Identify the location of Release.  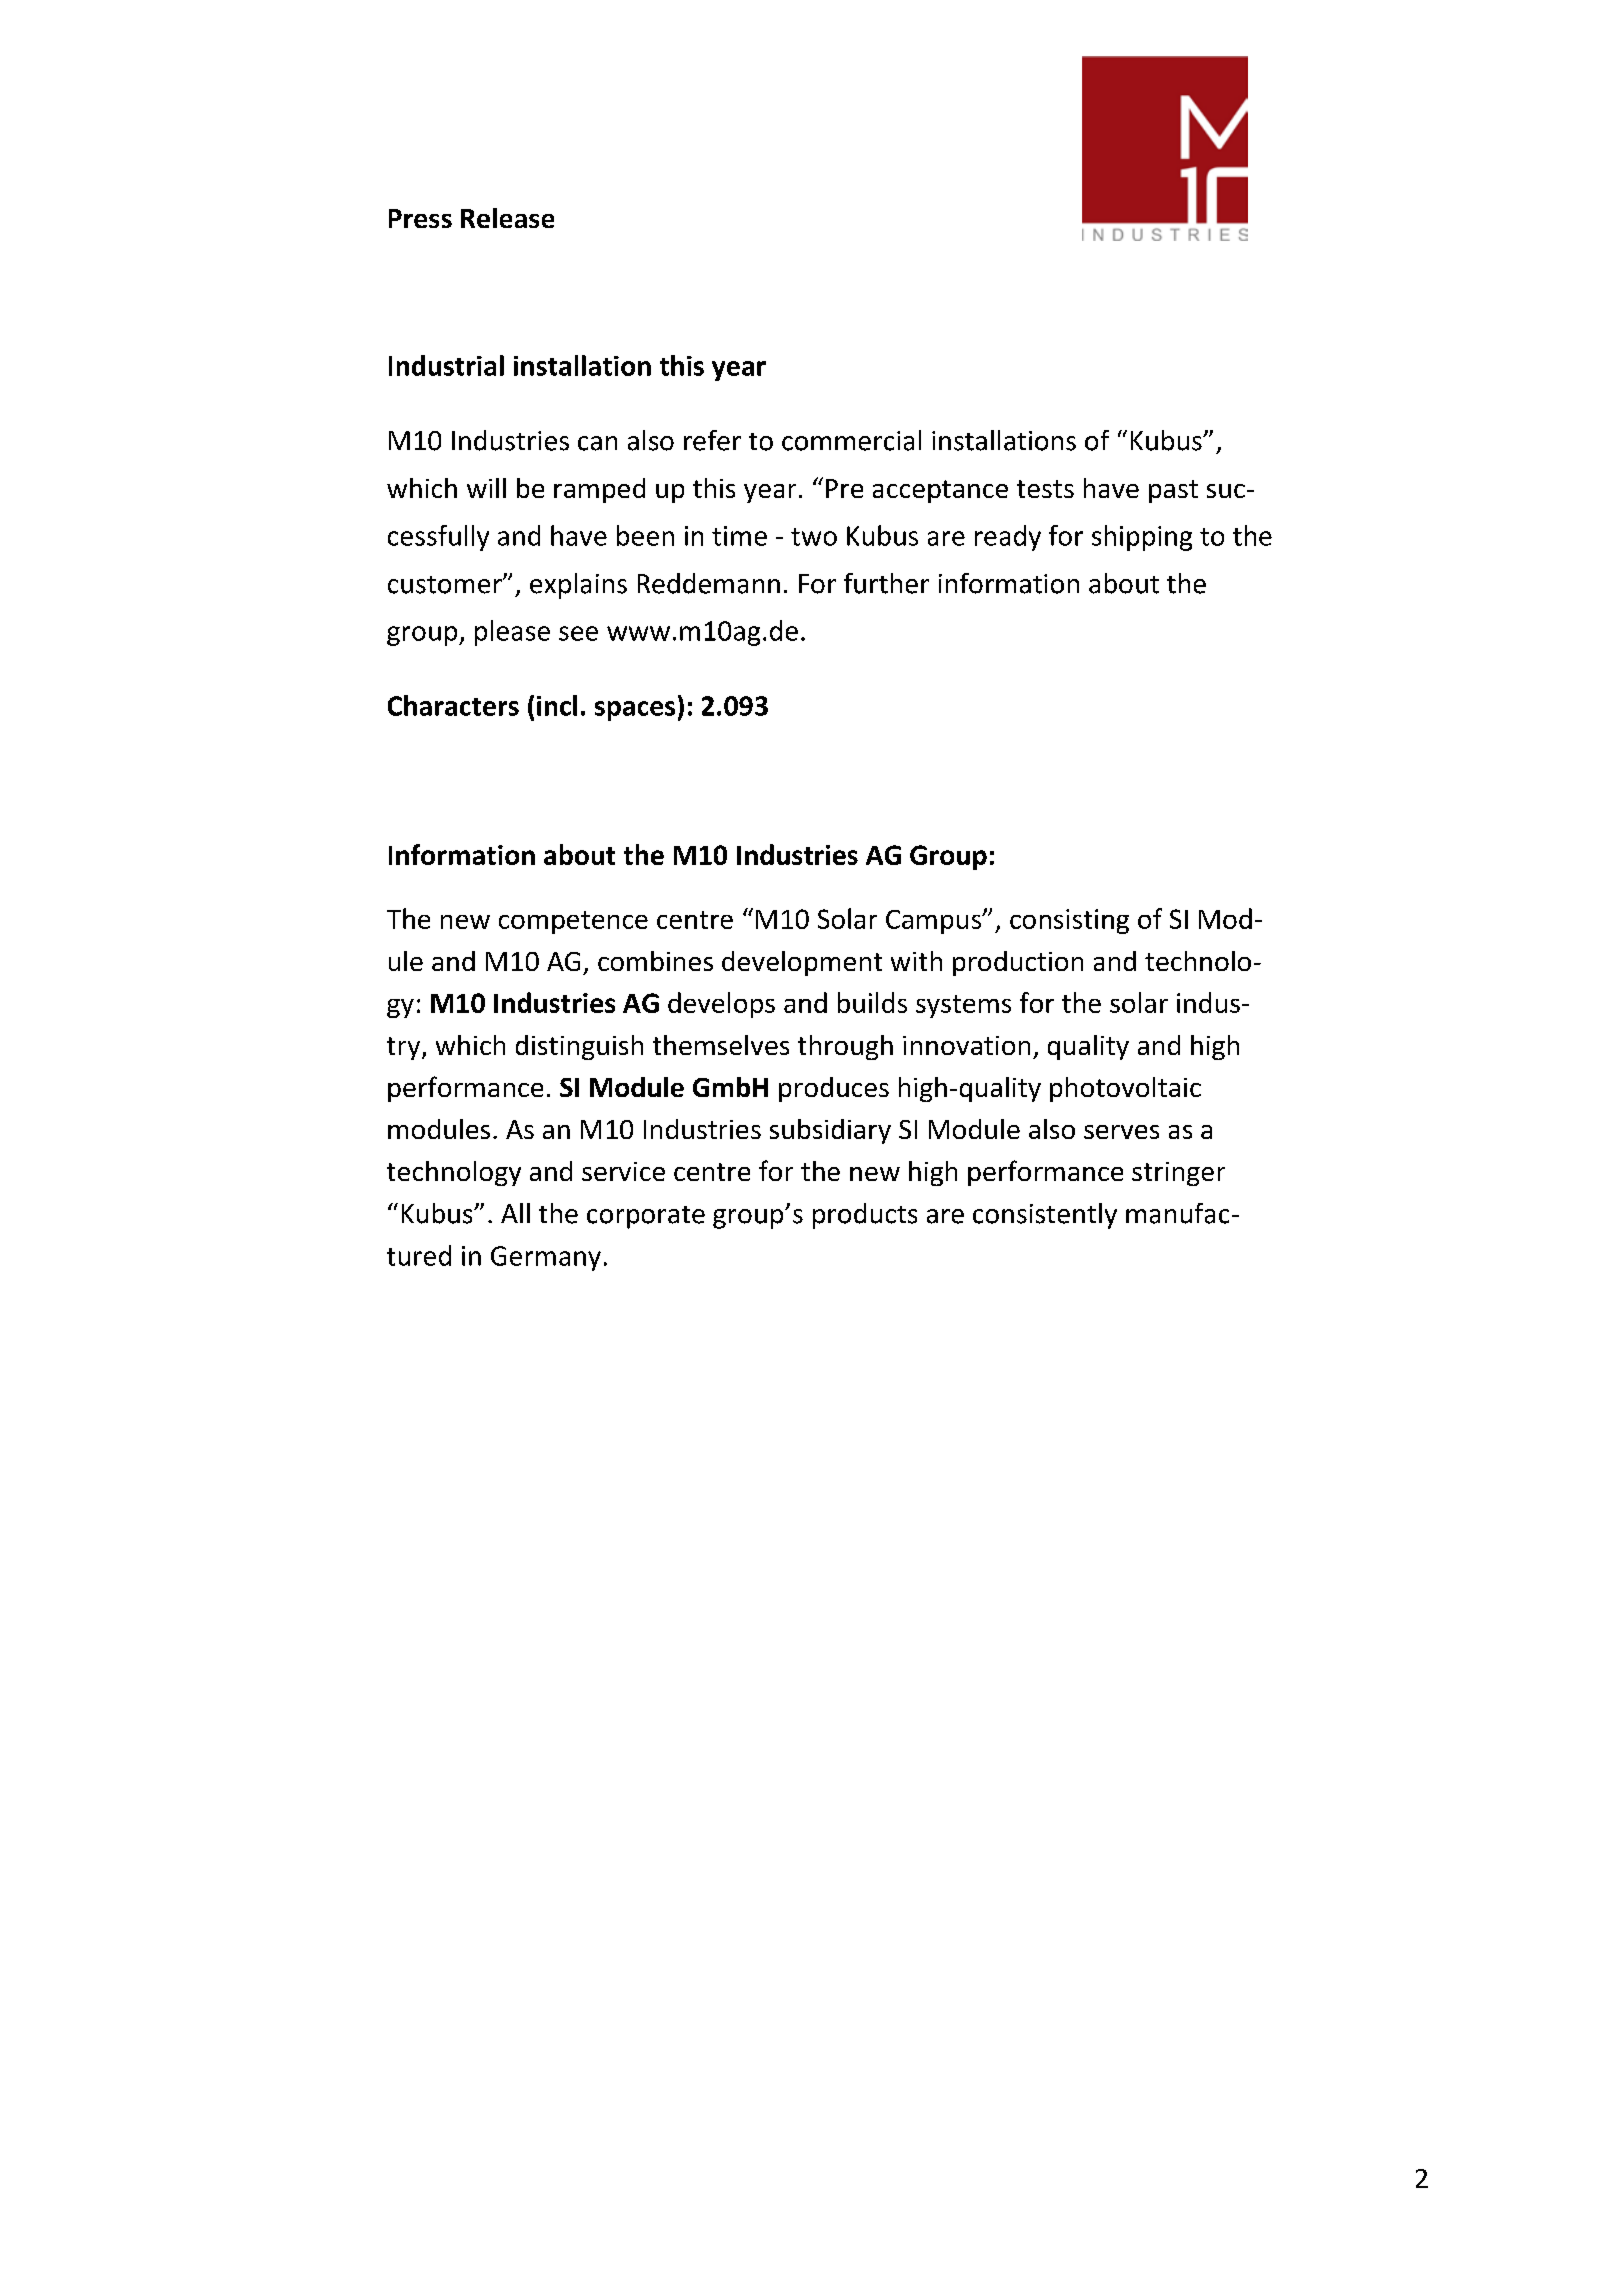
(507, 218).
